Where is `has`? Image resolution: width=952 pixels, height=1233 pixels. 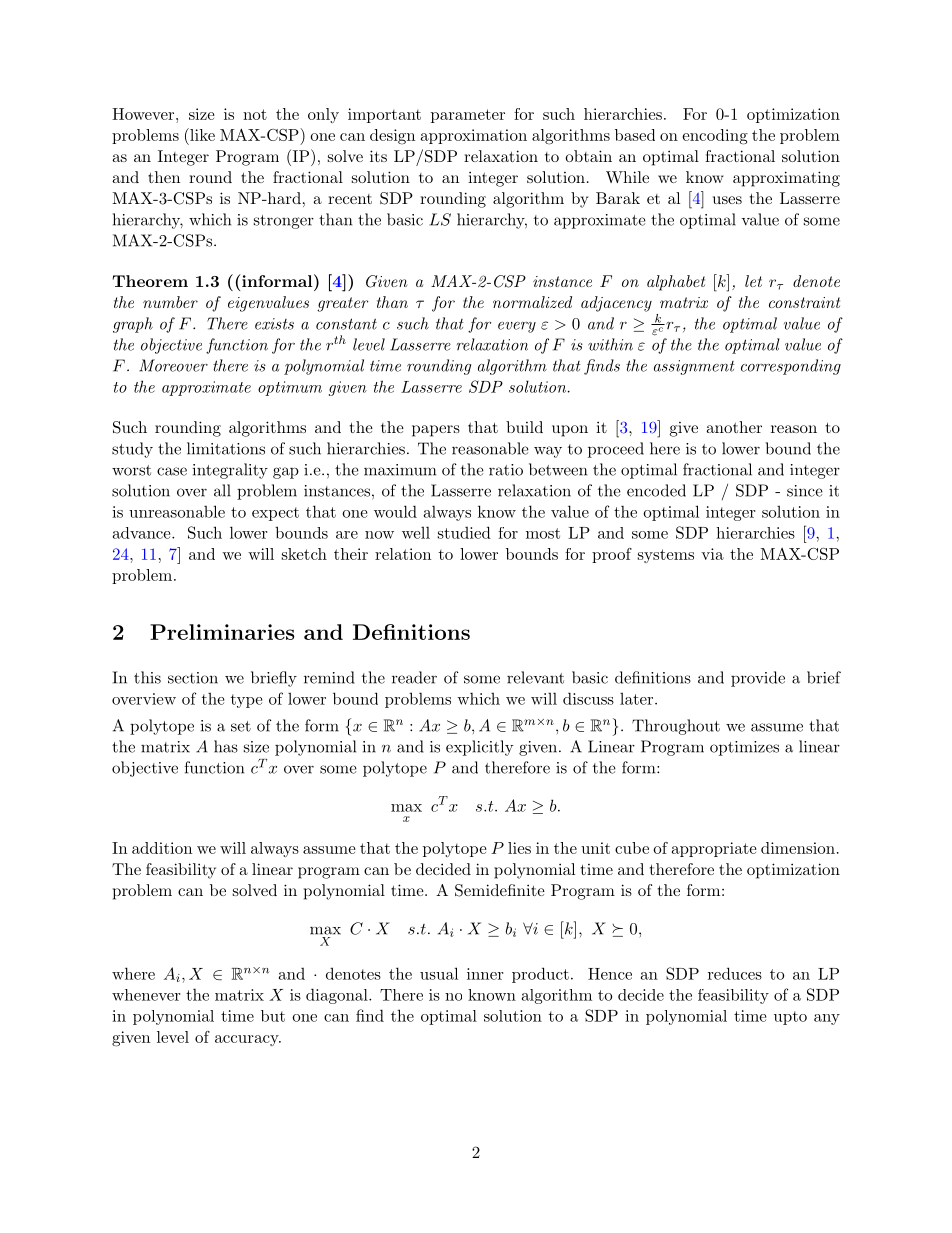
has is located at coordinates (226, 746).
